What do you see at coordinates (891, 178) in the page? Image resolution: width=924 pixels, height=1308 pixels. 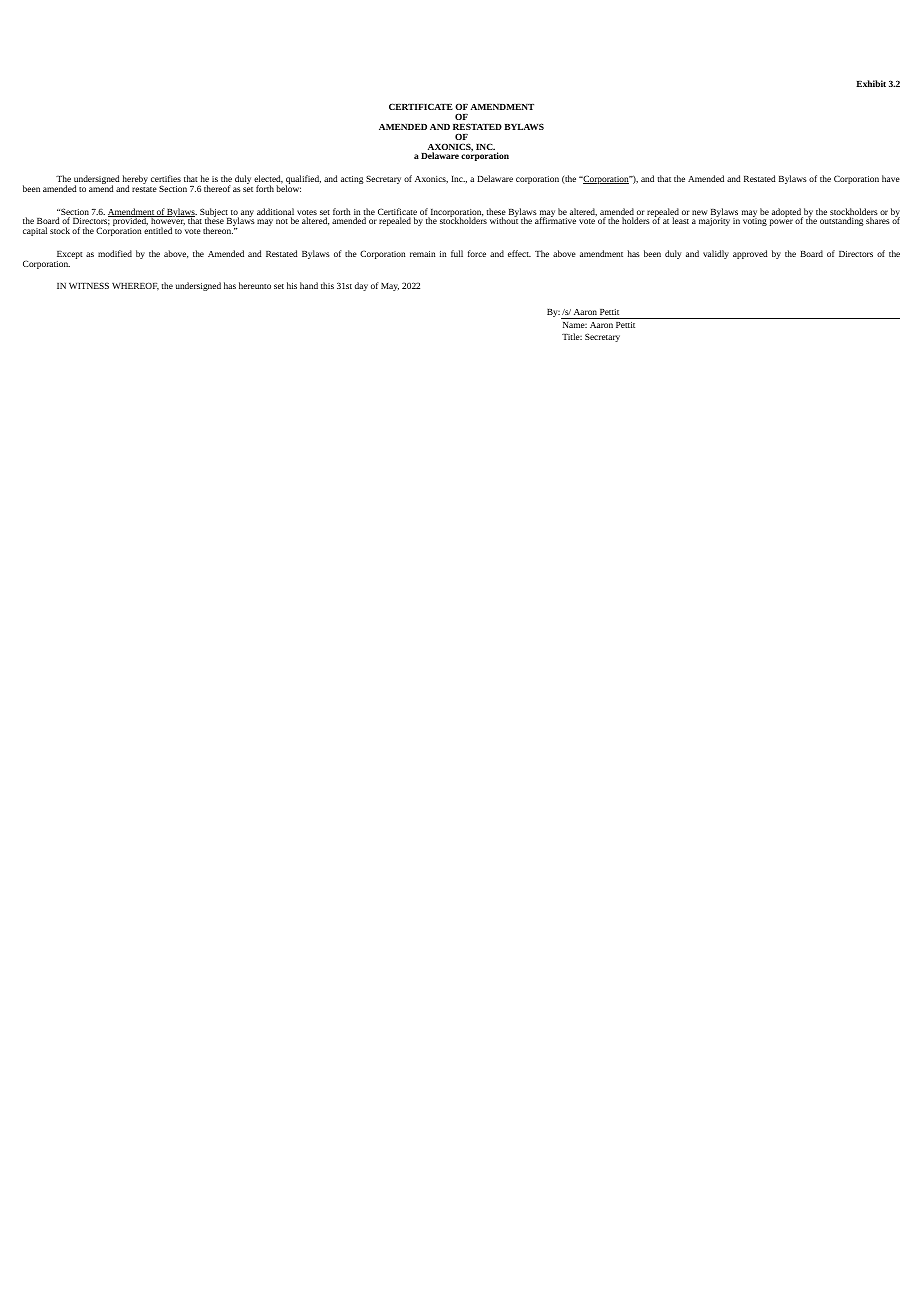 I see `have` at bounding box center [891, 178].
